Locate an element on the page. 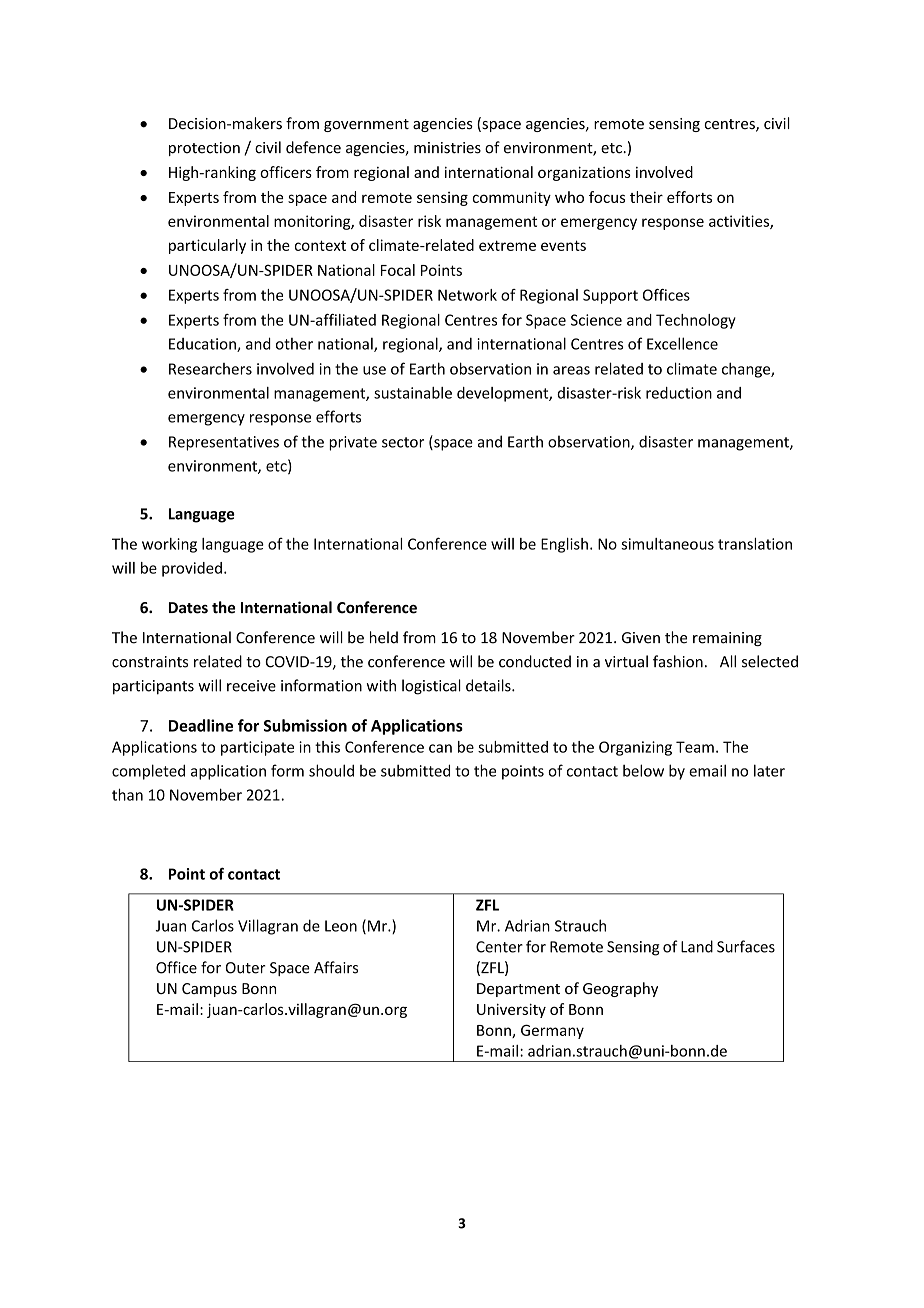 The width and height of the image is (924, 1308). University is located at coordinates (511, 1011).
